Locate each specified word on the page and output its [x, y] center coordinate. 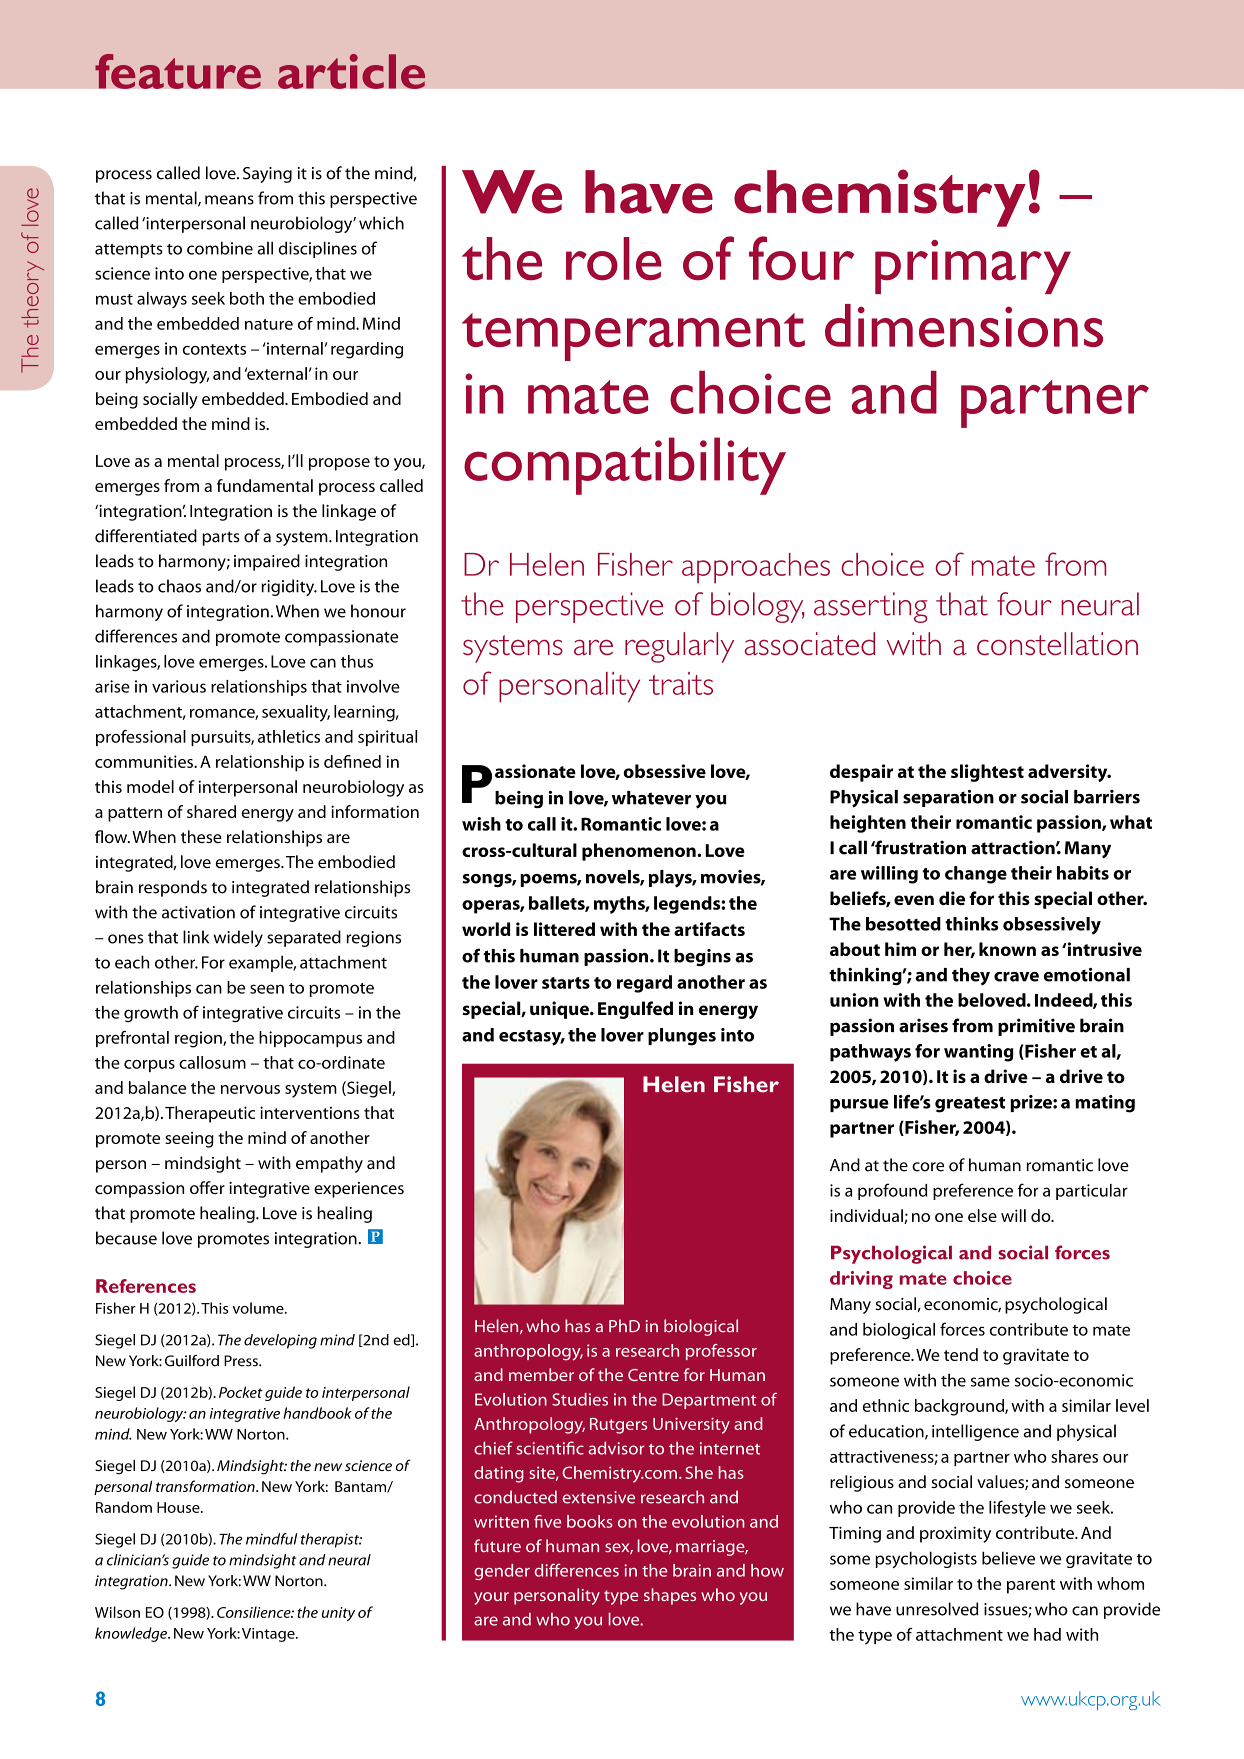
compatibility [625, 466]
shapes [670, 1596]
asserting [870, 607]
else [982, 1215]
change [976, 875]
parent [1031, 1586]
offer [207, 1187]
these [201, 836]
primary [973, 267]
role [614, 259]
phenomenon [640, 852]
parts [221, 538]
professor [721, 1352]
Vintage [269, 1635]
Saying [267, 175]
